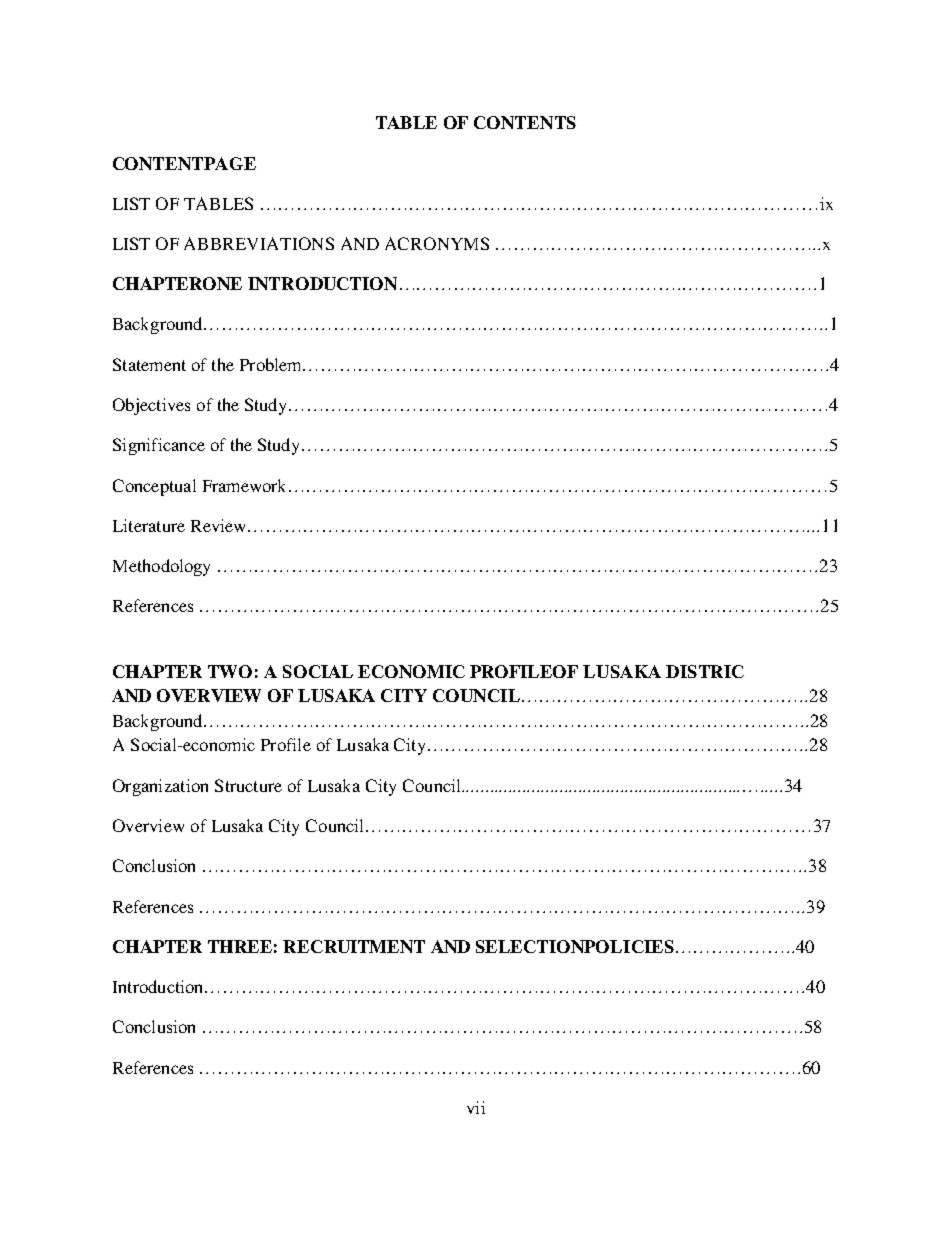 The height and width of the page is (1233, 952). What do you see at coordinates (159, 446) in the page?
I see `Significance` at bounding box center [159, 446].
